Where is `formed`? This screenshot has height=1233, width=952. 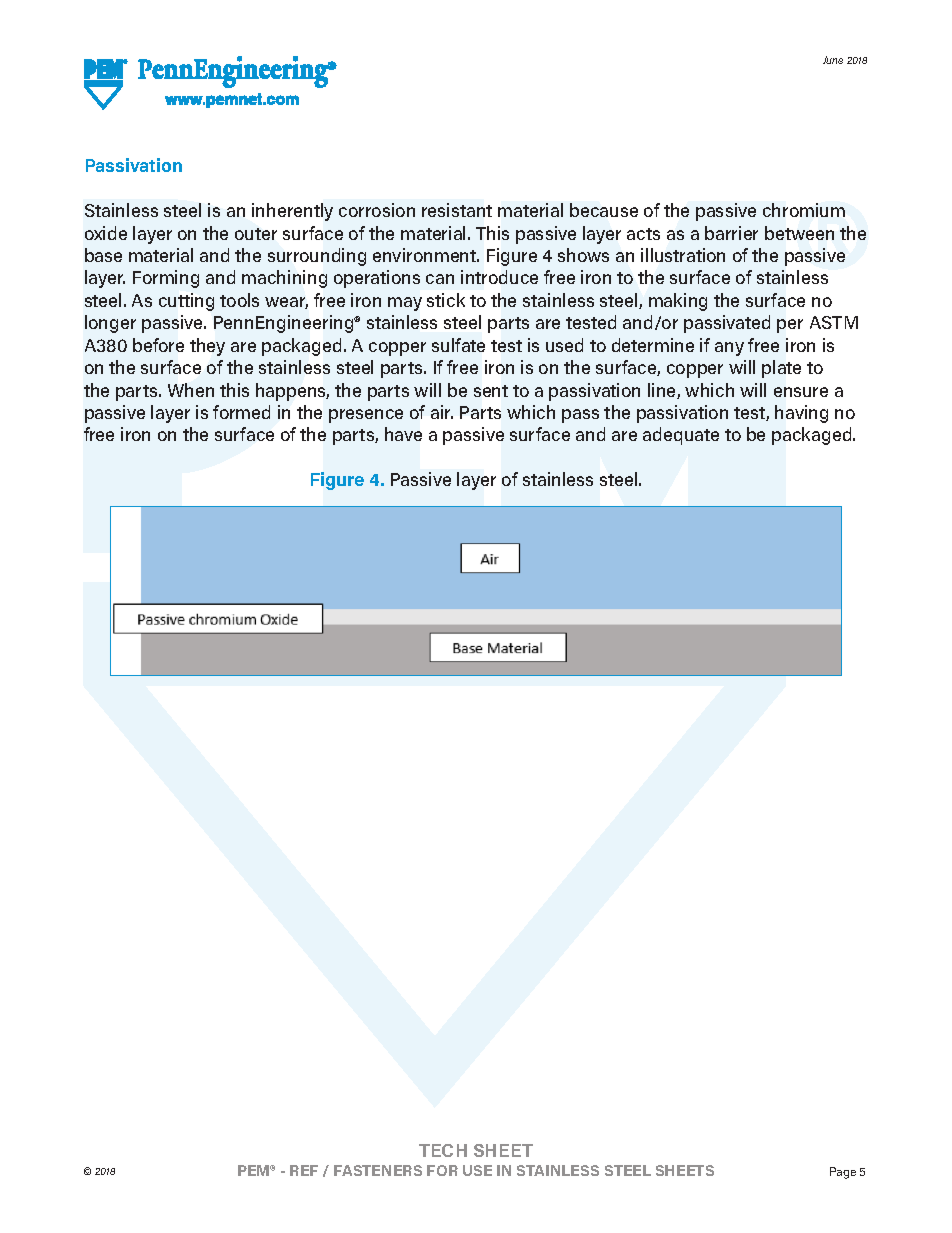
formed is located at coordinates (241, 412).
